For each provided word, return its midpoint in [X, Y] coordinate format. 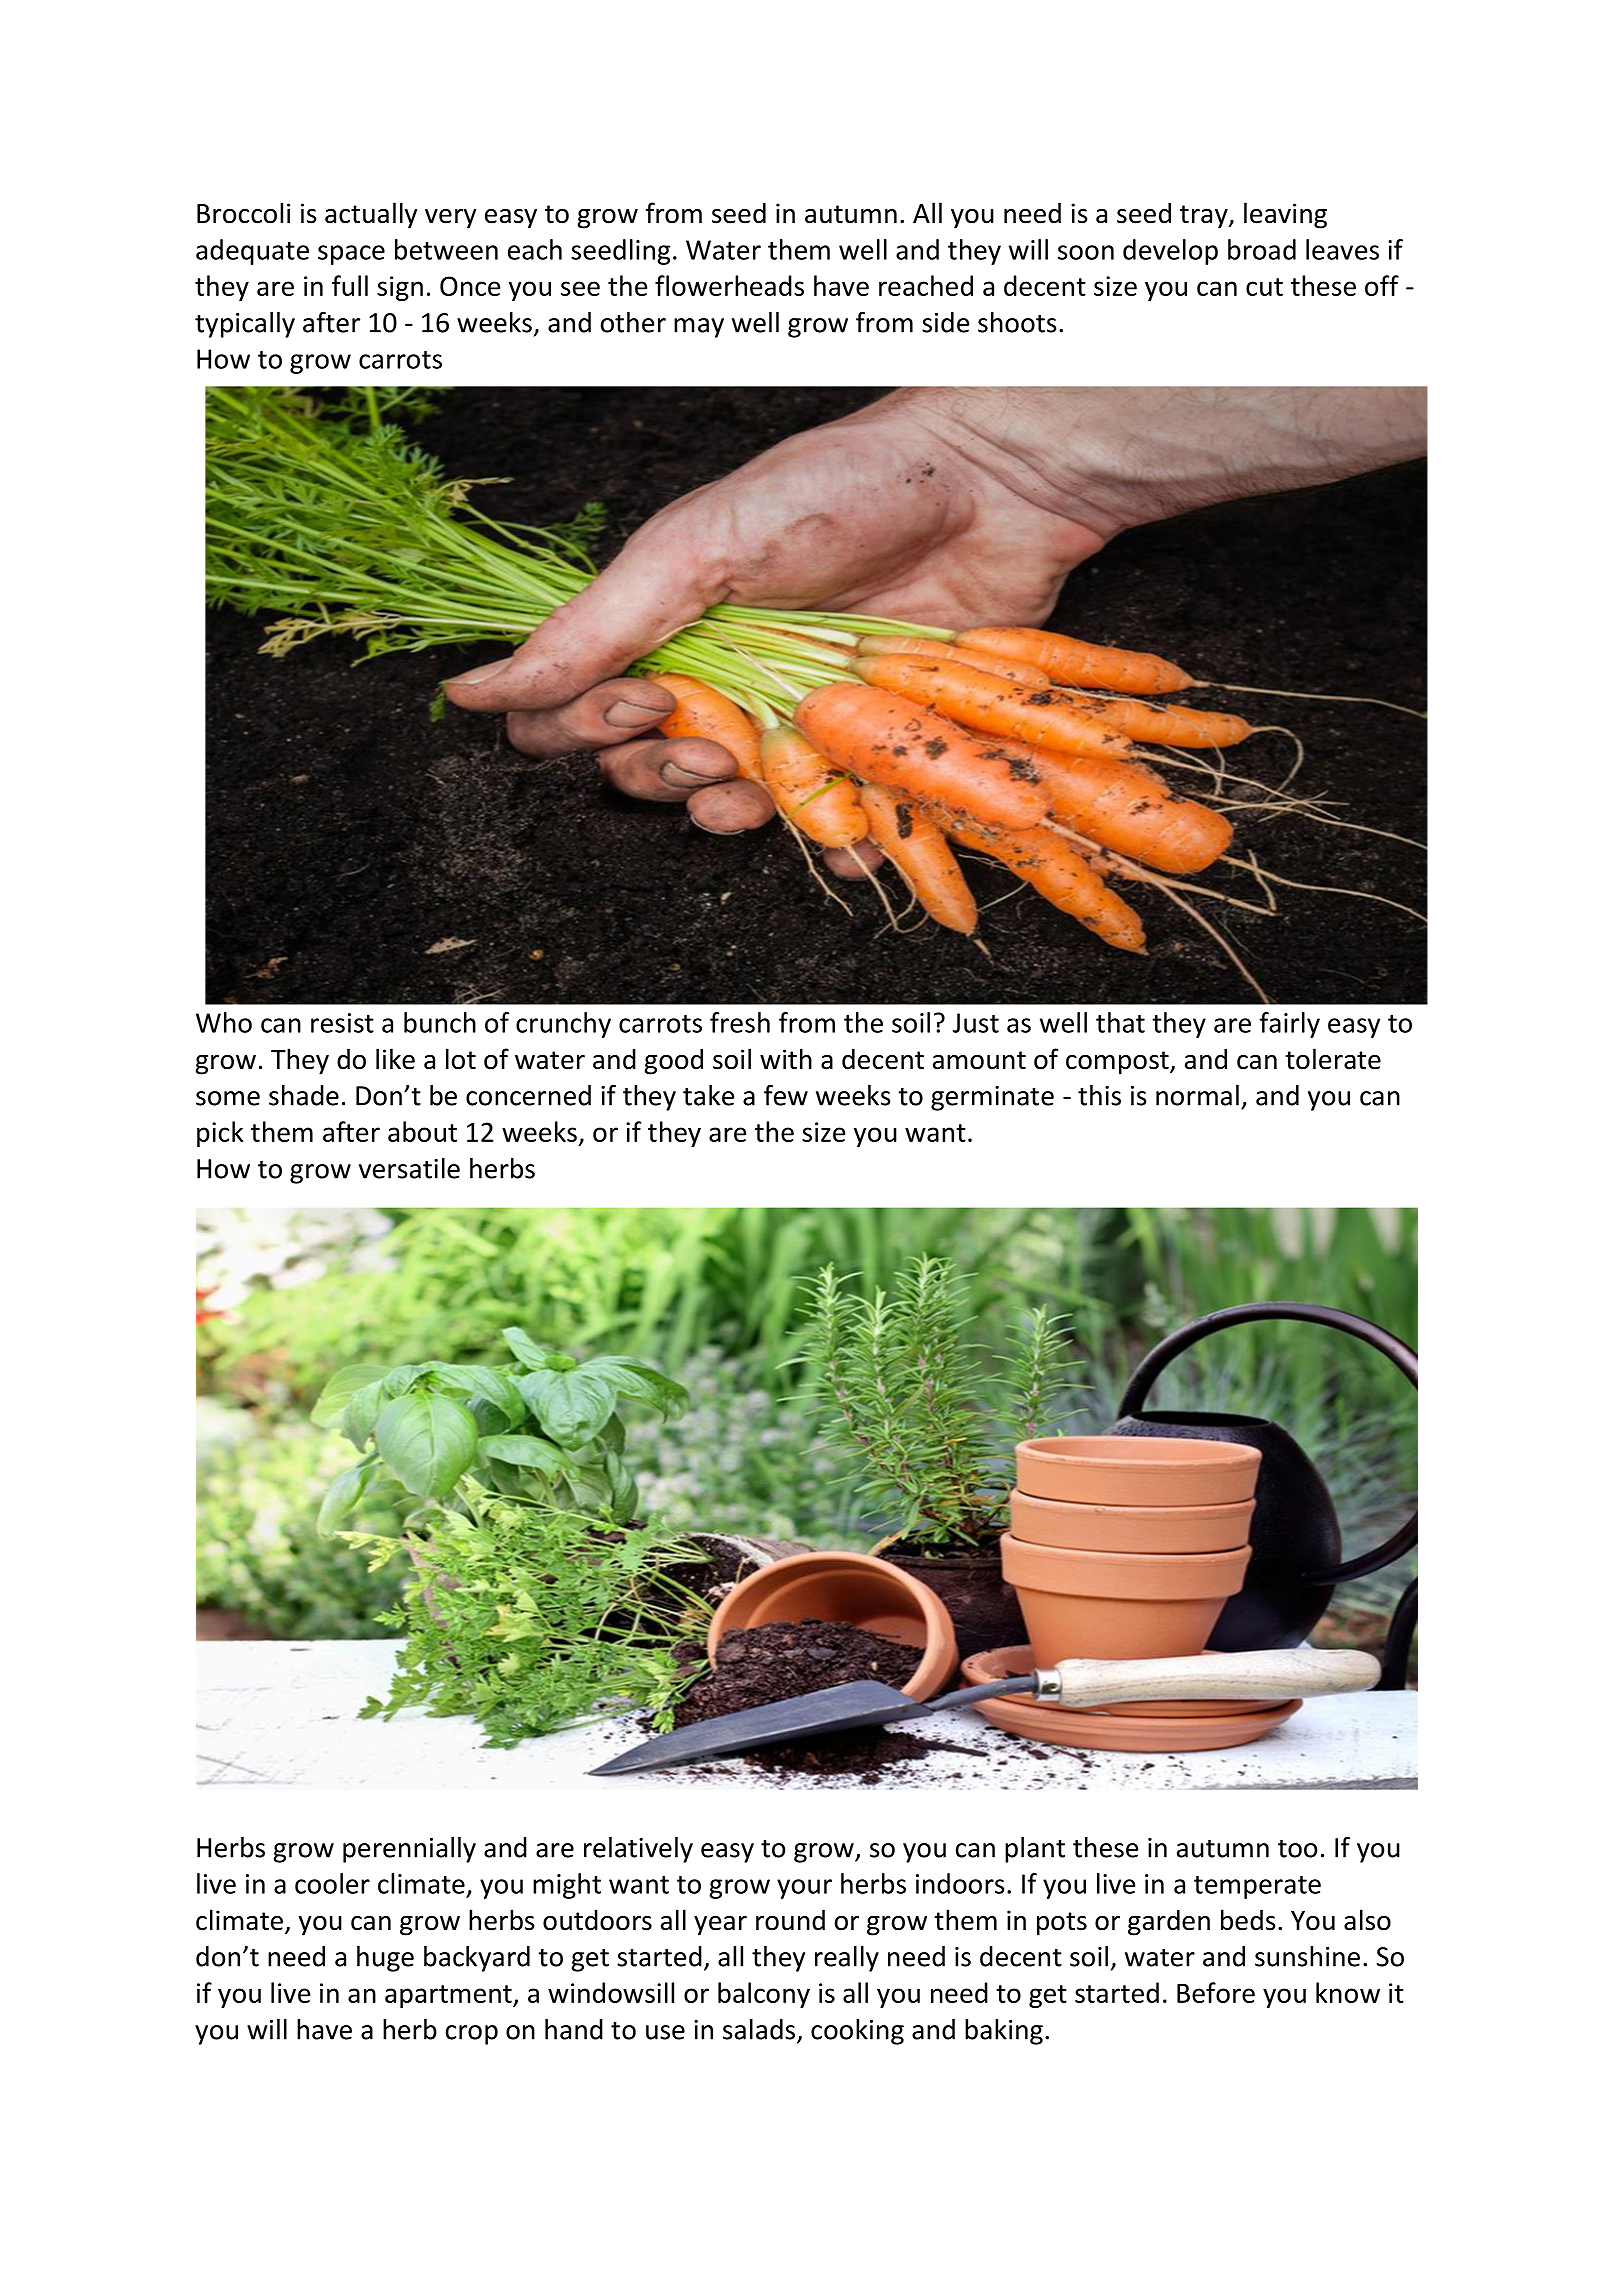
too [1297, 1848]
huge [385, 1959]
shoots [1017, 322]
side [945, 322]
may [699, 328]
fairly [1290, 1025]
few [786, 1095]
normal [1197, 1095]
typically [245, 325]
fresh [740, 1022]
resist [342, 1023]
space [351, 255]
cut [1264, 287]
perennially [409, 1850]
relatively [638, 1850]
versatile [409, 1168]
